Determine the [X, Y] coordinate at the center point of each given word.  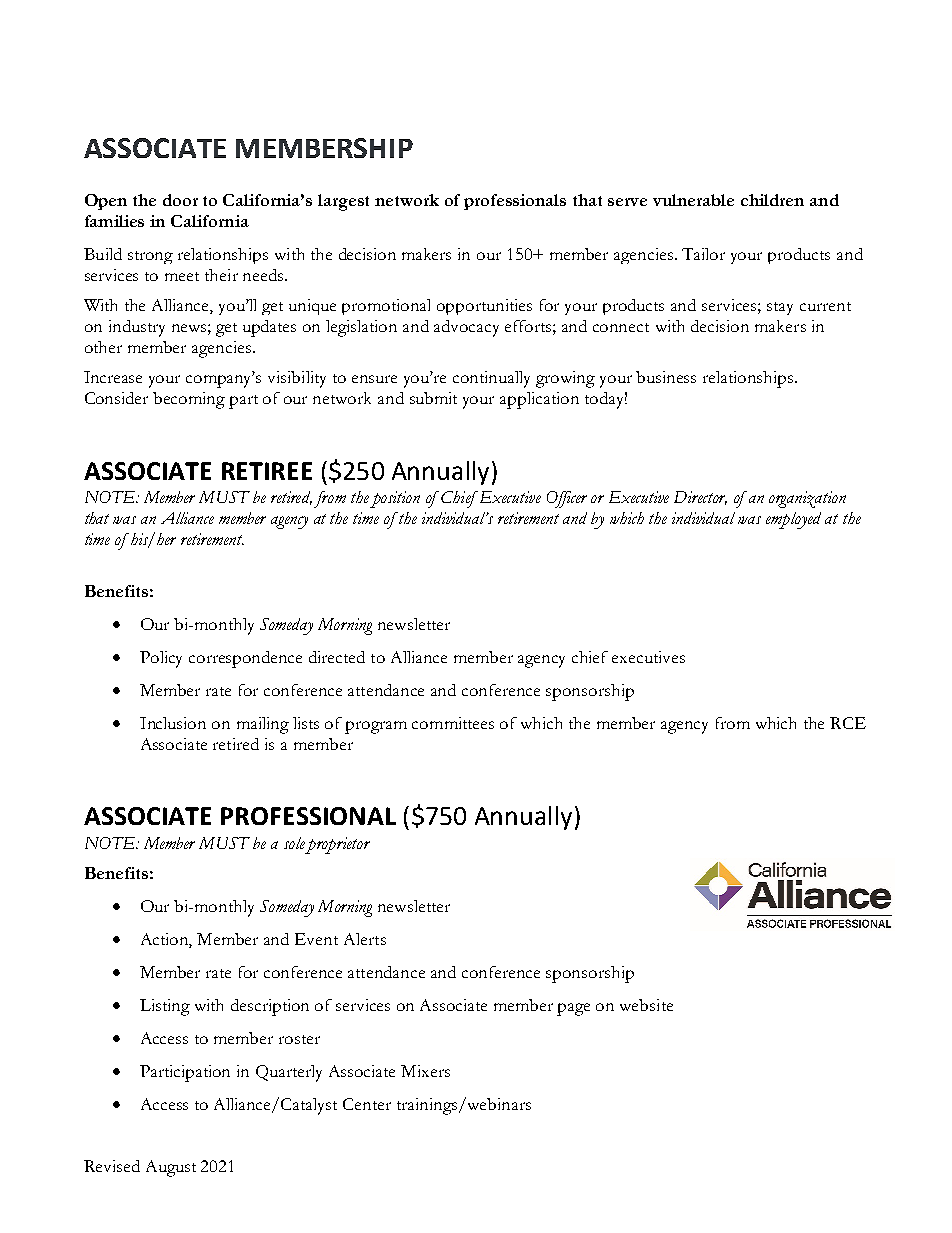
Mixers [425, 1071]
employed [793, 520]
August [171, 1168]
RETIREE [267, 471]
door [180, 200]
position [395, 499]
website [646, 1005]
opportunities [484, 307]
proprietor [337, 845]
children [772, 200]
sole [294, 843]
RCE [848, 723]
